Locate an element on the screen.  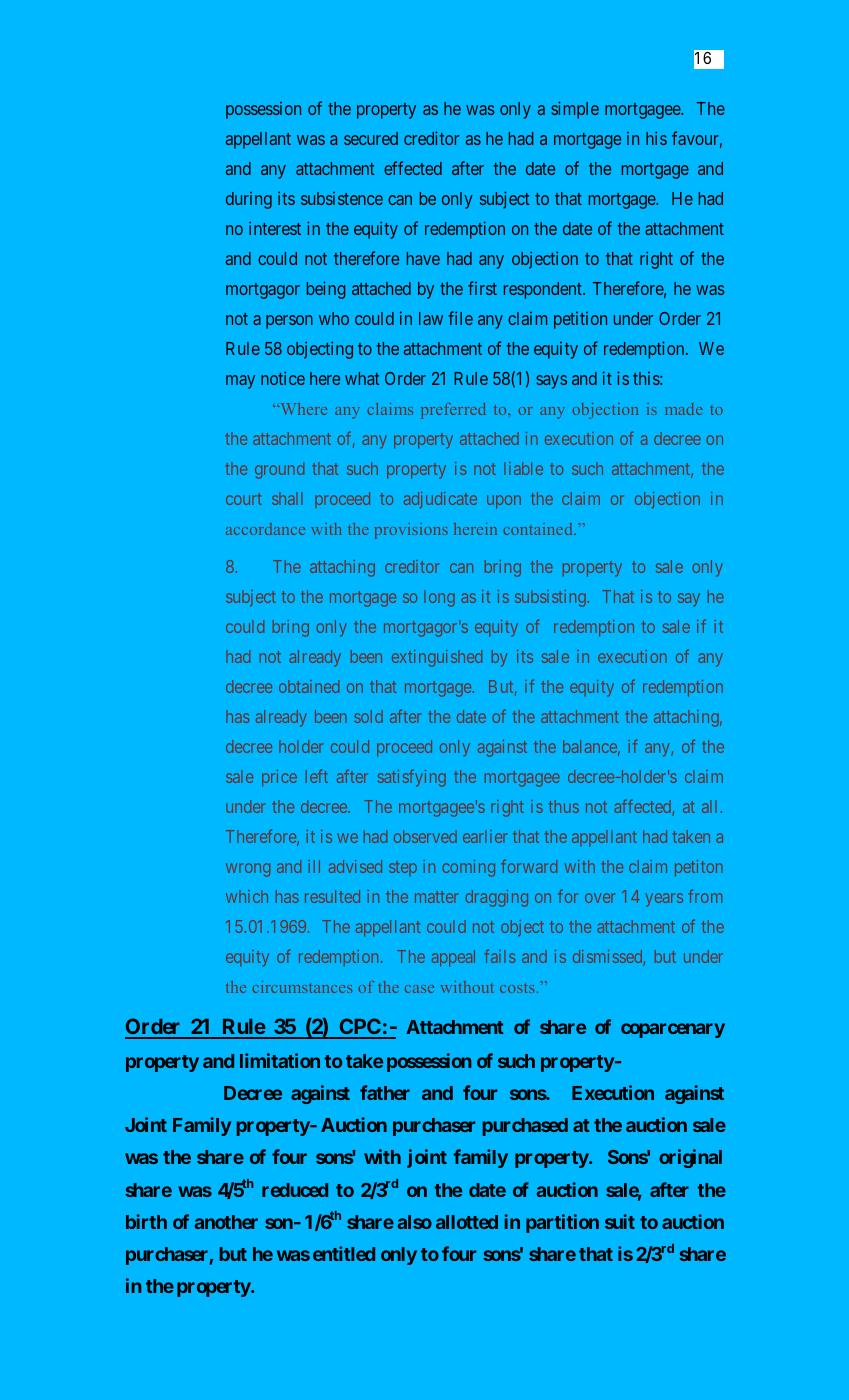
simple is located at coordinates (575, 110).
